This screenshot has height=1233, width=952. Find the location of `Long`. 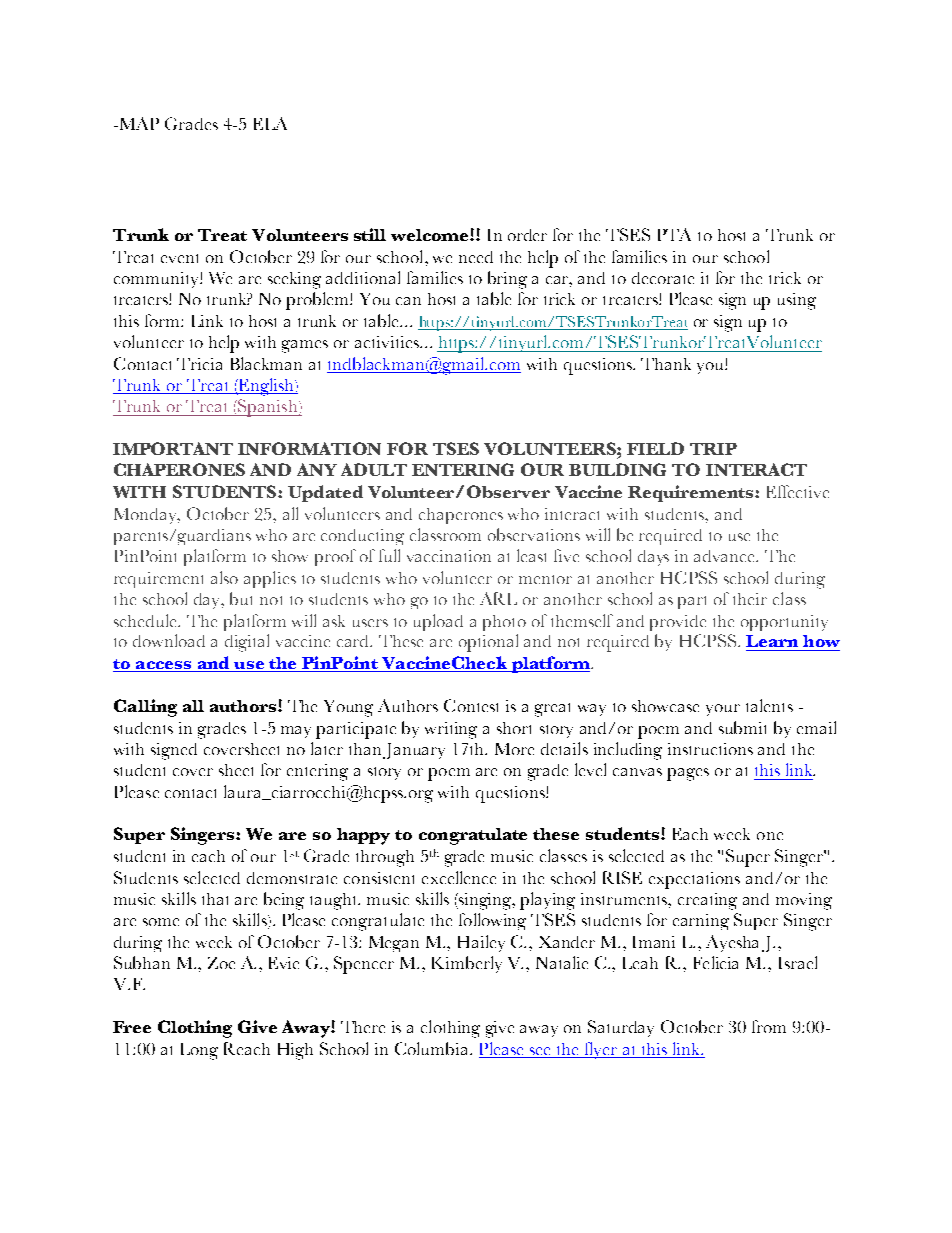

Long is located at coordinates (199, 1051).
